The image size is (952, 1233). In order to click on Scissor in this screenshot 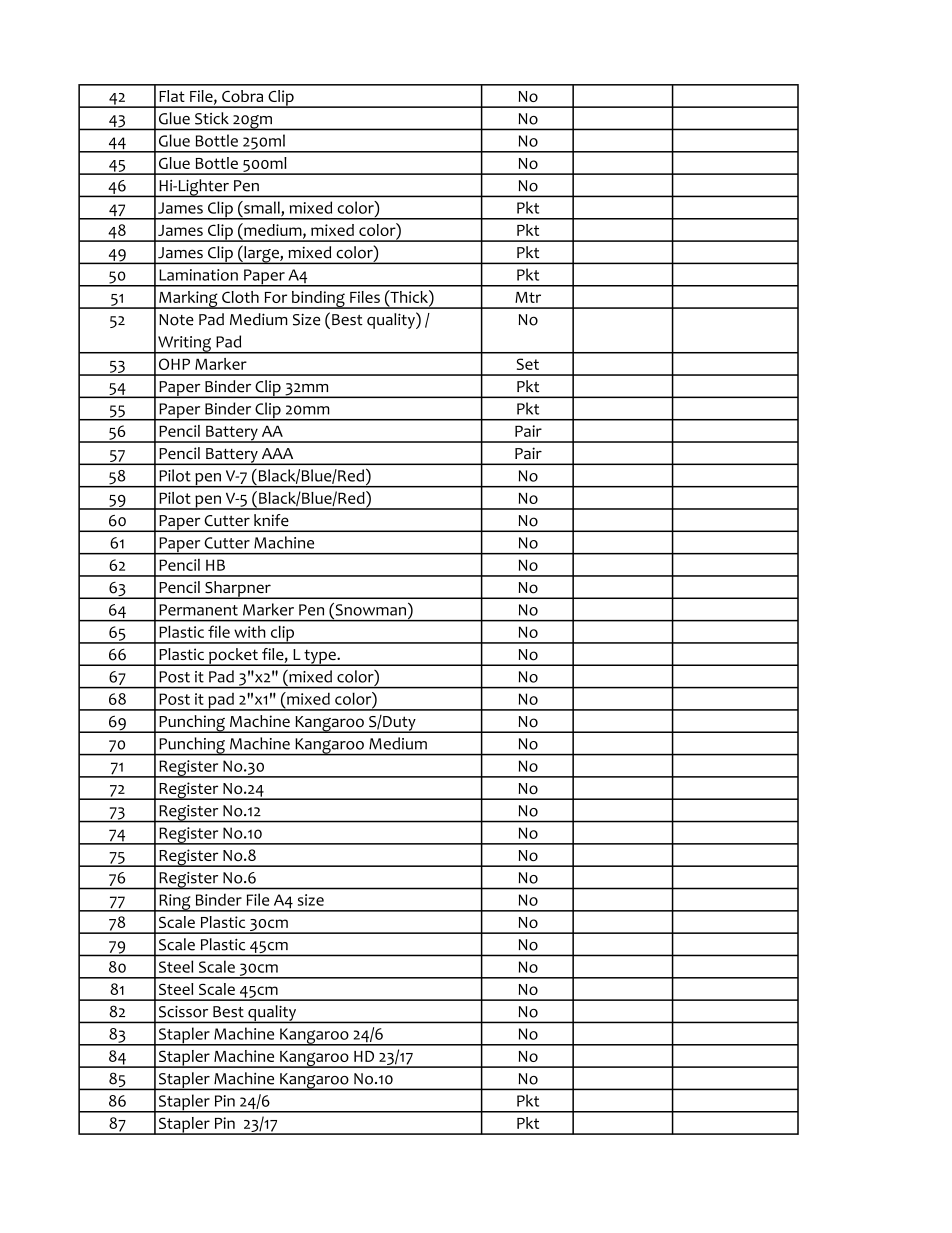, I will do `click(183, 1012)`.
